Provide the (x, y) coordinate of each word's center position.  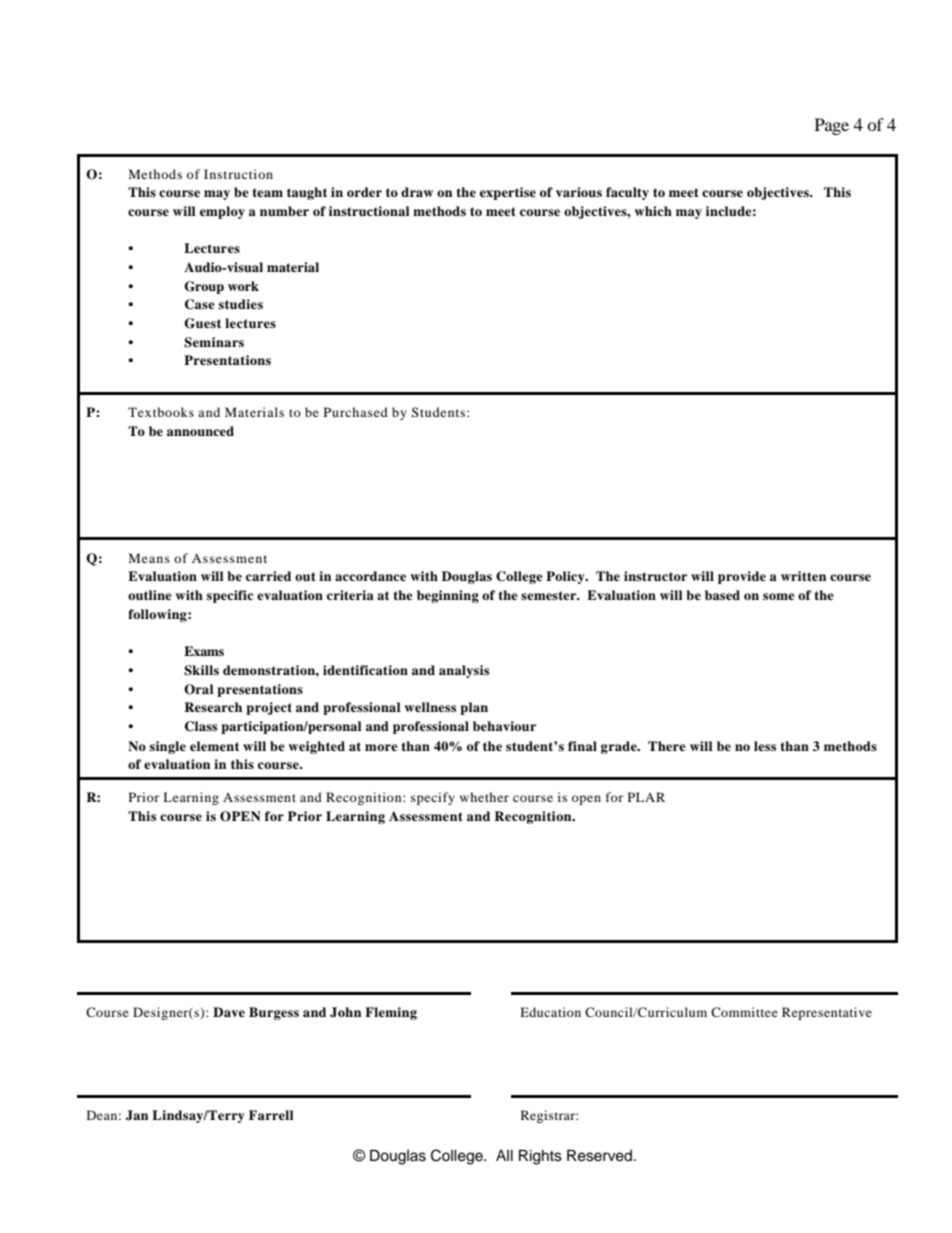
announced (200, 431)
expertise (508, 193)
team (267, 192)
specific (230, 596)
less (765, 746)
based (722, 595)
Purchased (356, 412)
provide (742, 577)
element (214, 746)
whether (484, 797)
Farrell (271, 1115)
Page (832, 126)
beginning (448, 596)
